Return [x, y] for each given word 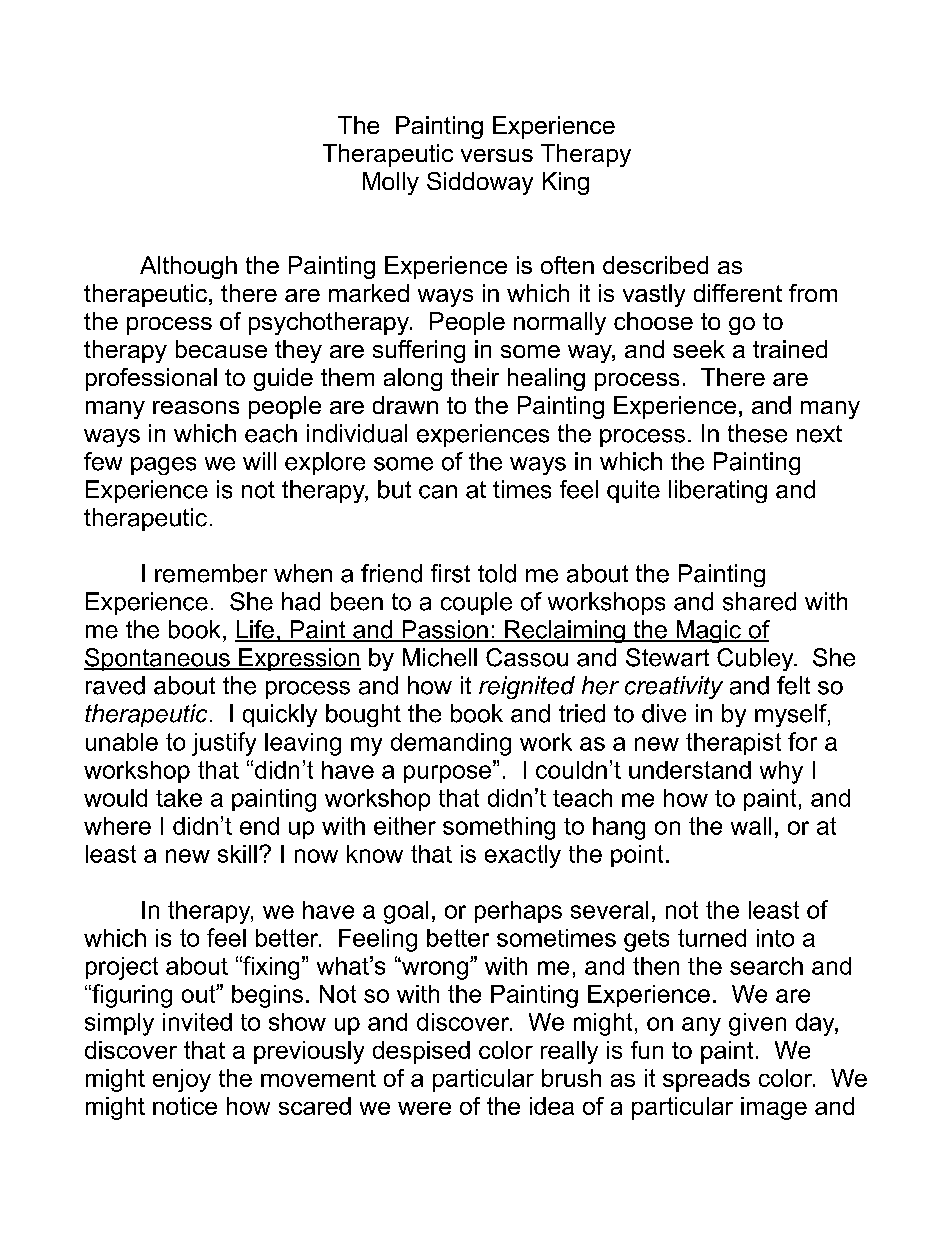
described [655, 265]
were [424, 1108]
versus [497, 155]
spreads [706, 1080]
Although [188, 267]
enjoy [182, 1080]
